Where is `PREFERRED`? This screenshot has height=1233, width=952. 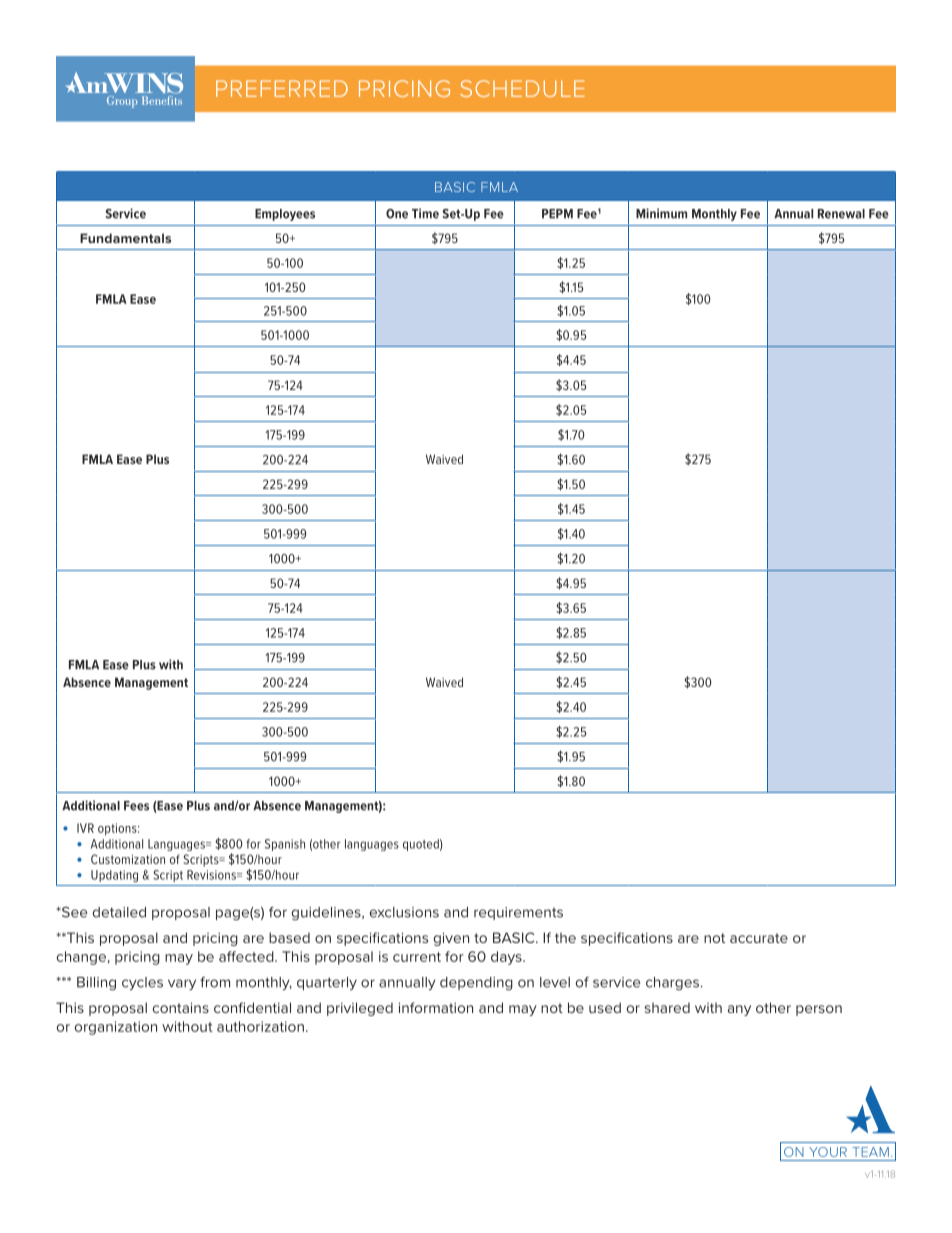
PREFERRED is located at coordinates (282, 88).
